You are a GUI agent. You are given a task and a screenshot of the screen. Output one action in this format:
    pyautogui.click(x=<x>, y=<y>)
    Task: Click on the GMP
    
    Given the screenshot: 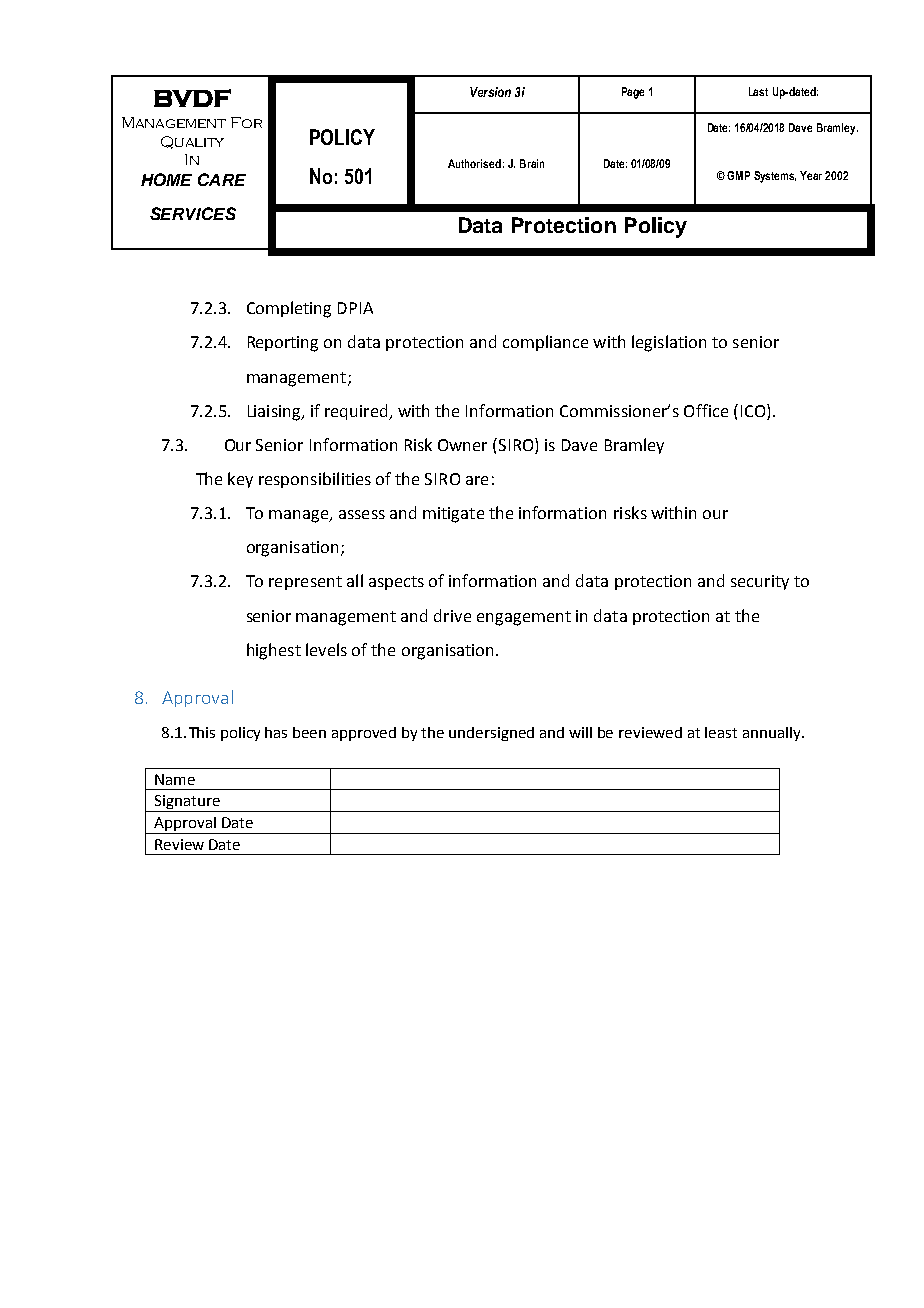 What is the action you would take?
    pyautogui.click(x=738, y=175)
